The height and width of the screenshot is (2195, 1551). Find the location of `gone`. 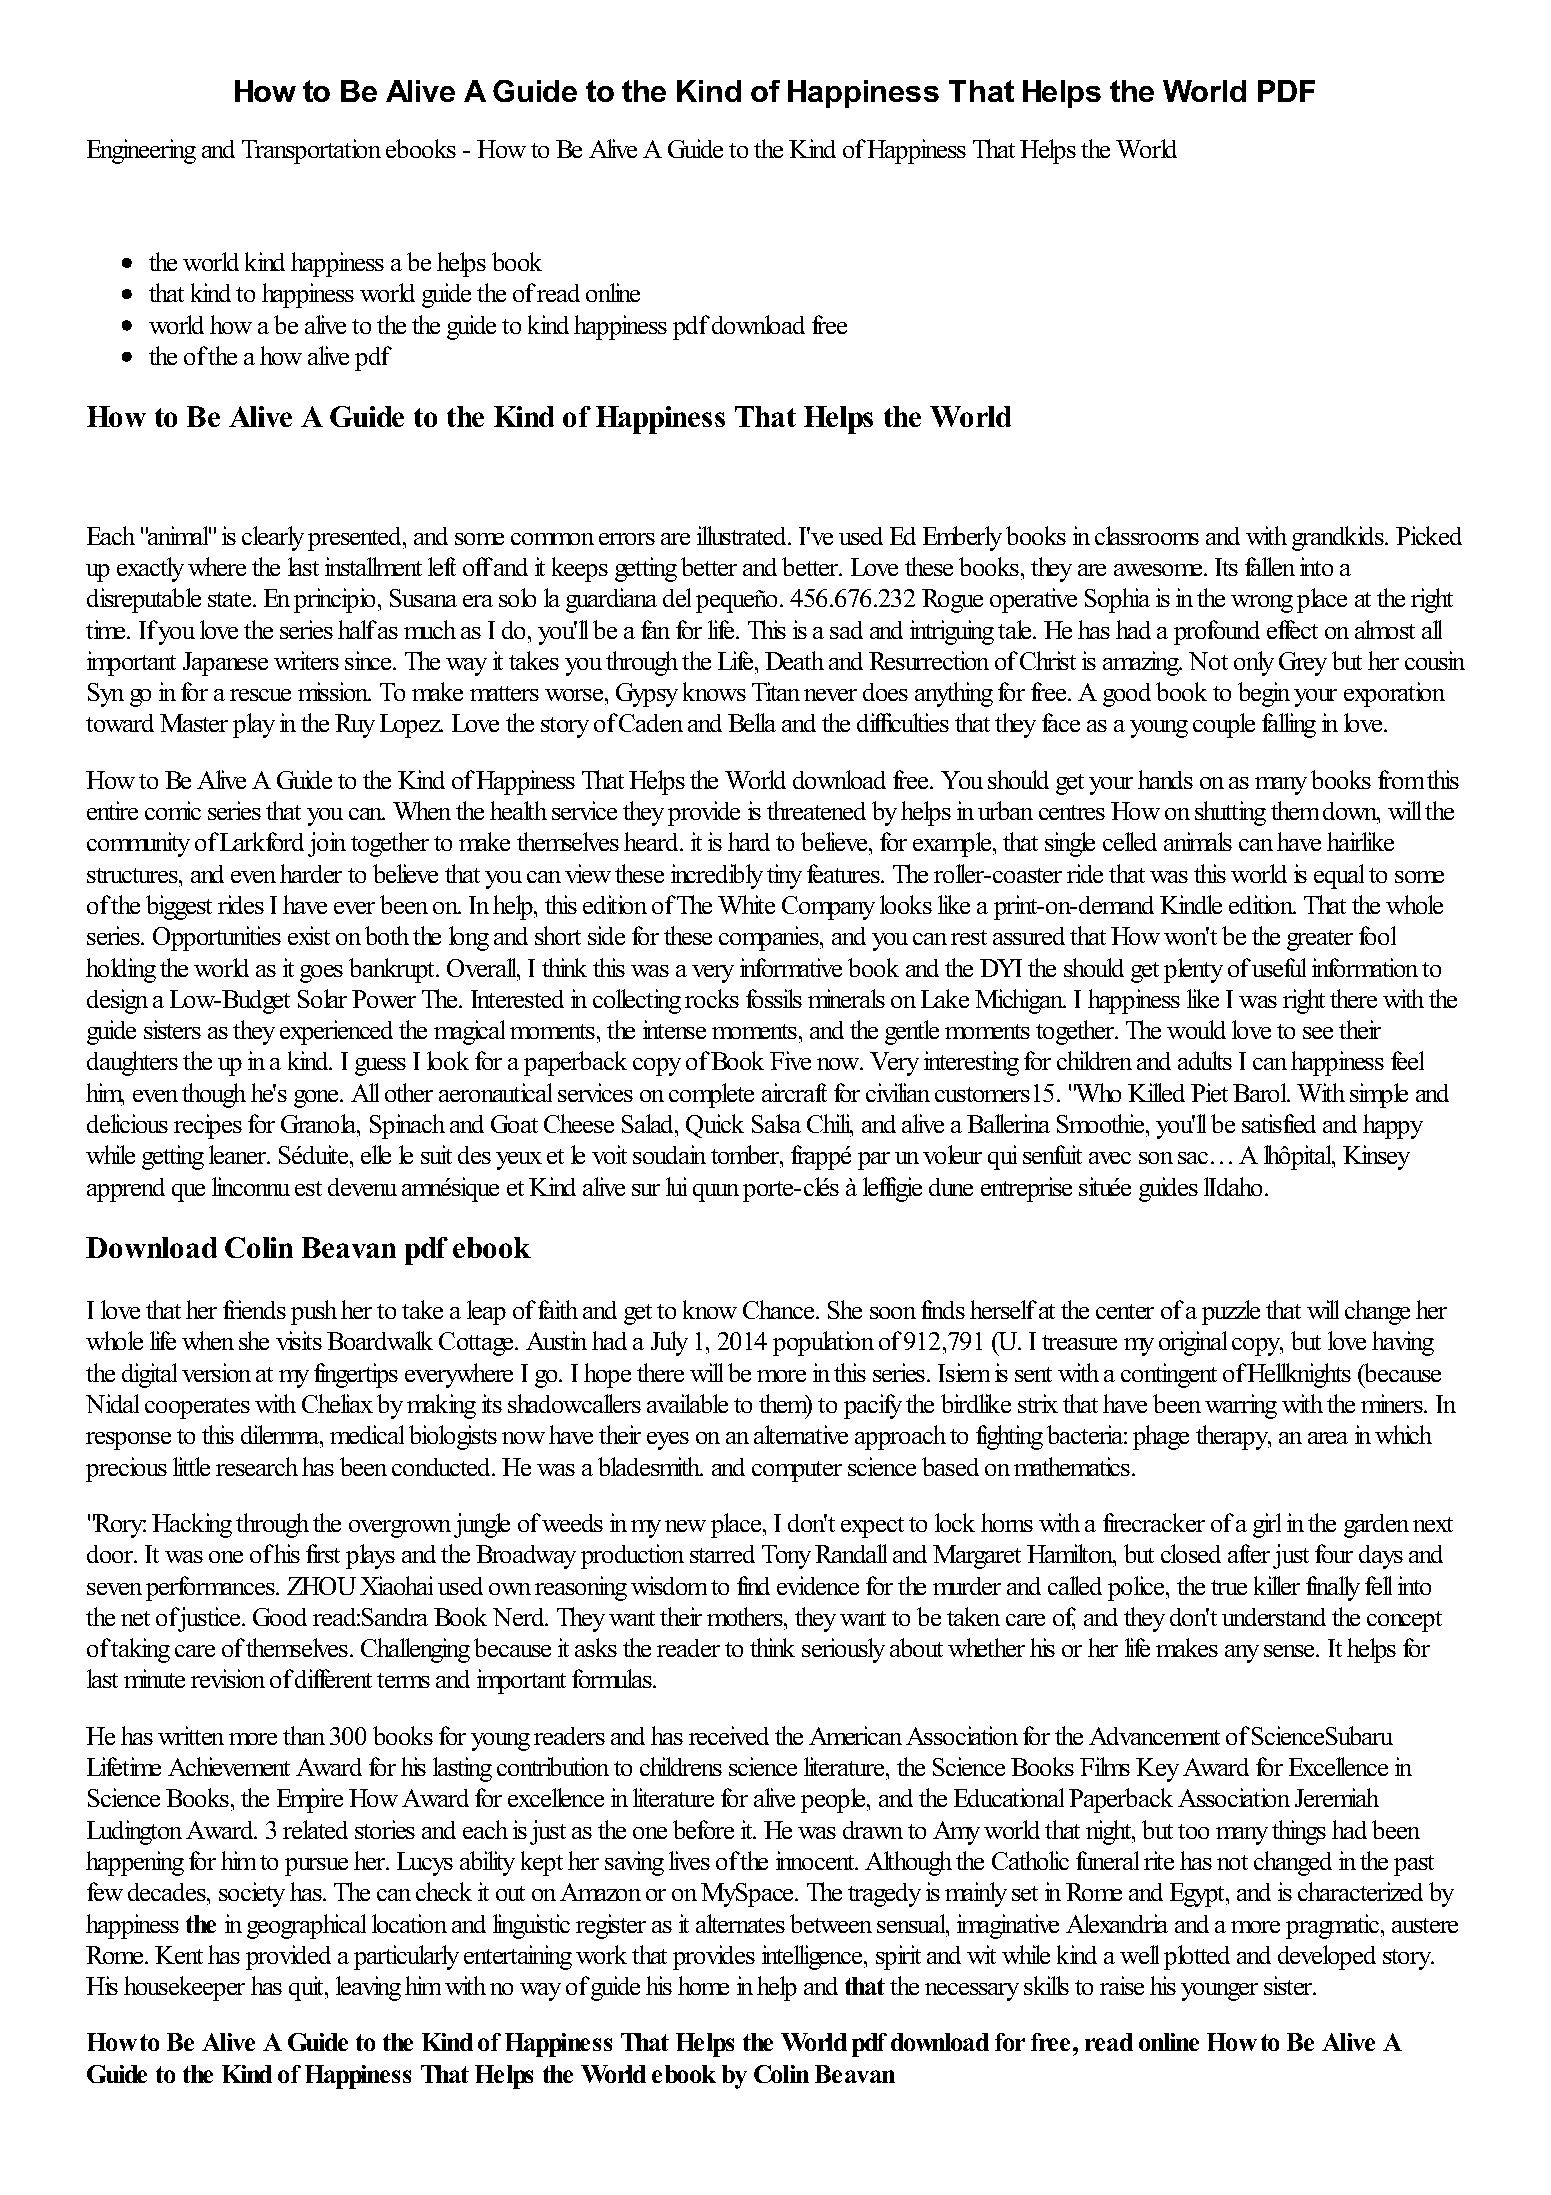

gone is located at coordinates (317, 1099).
